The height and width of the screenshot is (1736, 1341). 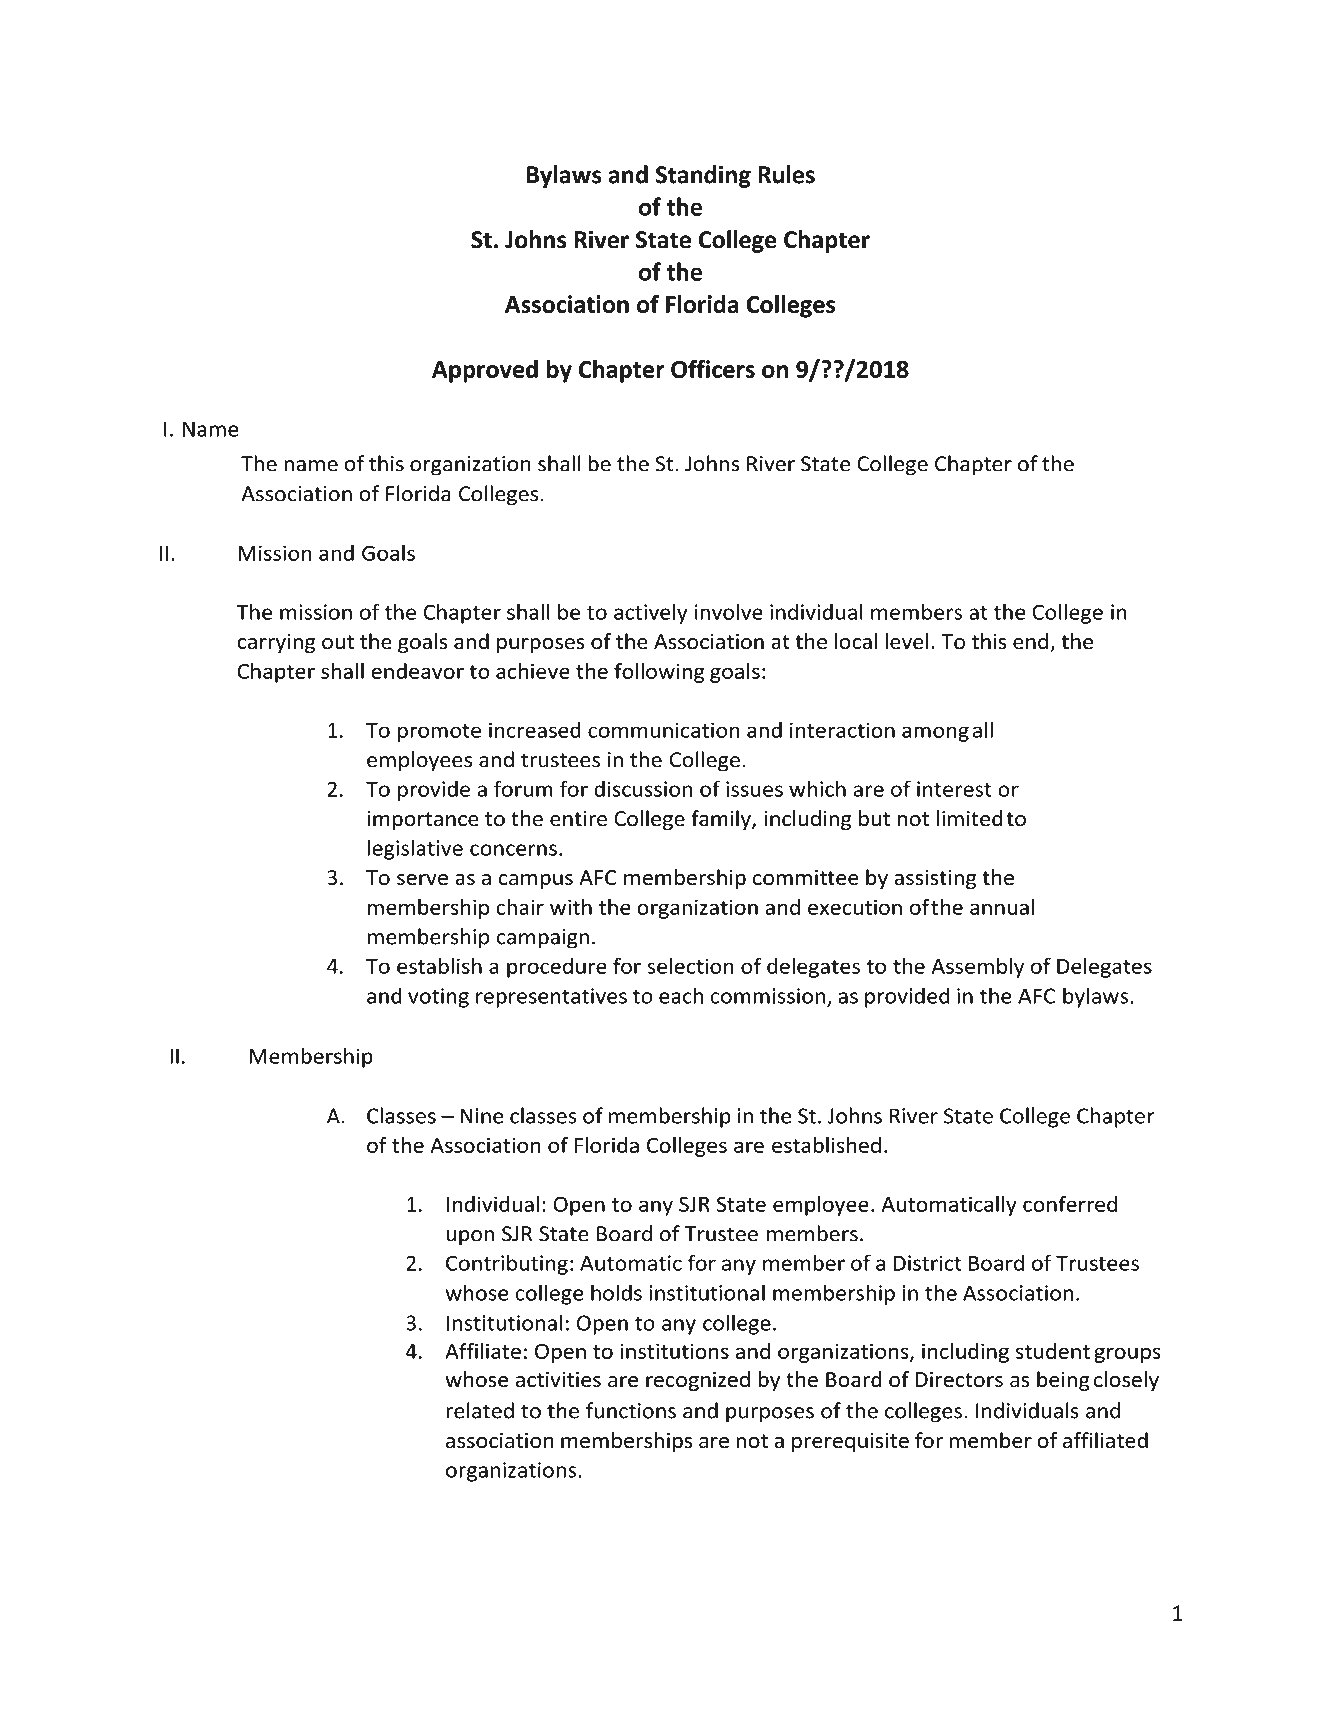 What do you see at coordinates (480, 1410) in the screenshot?
I see `related` at bounding box center [480, 1410].
